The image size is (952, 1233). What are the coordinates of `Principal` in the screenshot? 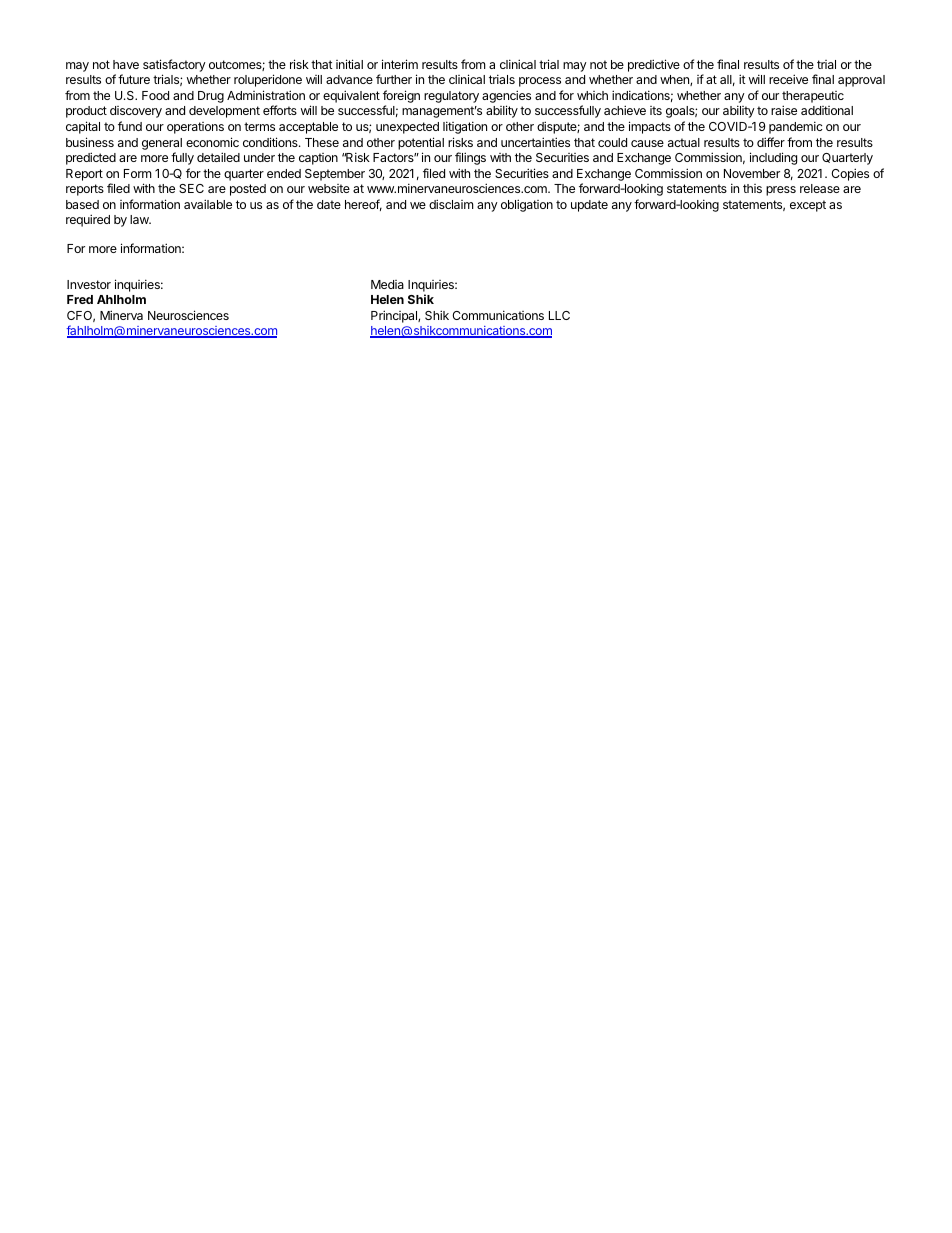 It's located at (395, 316).
